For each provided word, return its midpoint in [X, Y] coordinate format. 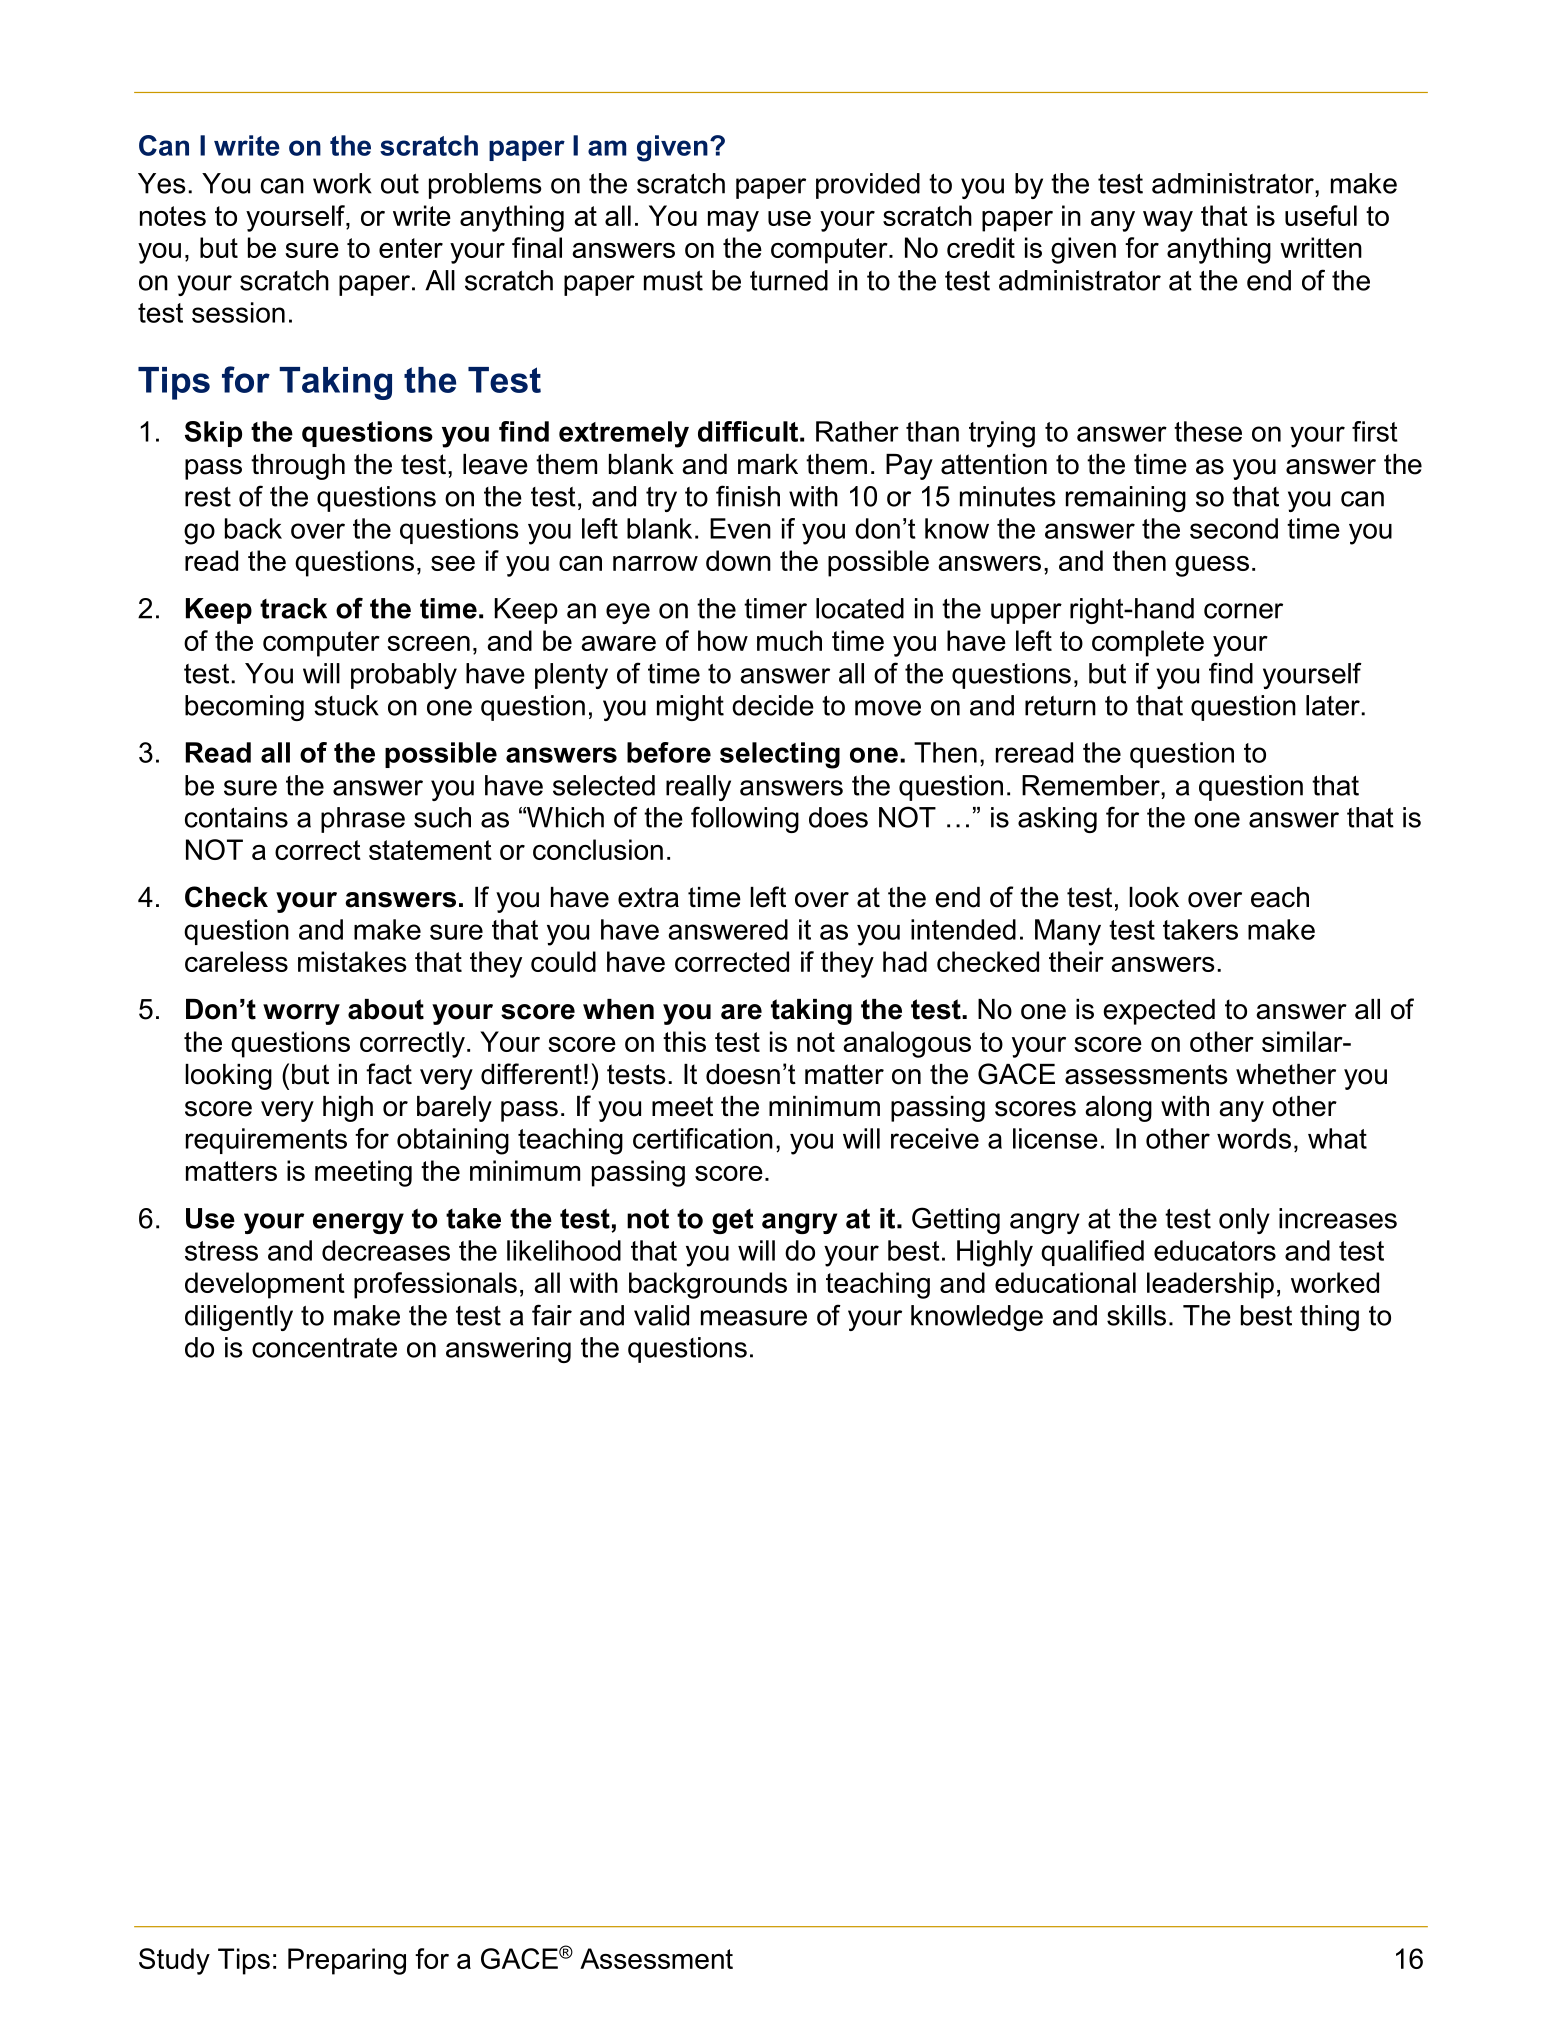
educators [1215, 1250]
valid [661, 1315]
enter [411, 248]
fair [552, 1315]
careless [236, 961]
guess [1212, 566]
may [733, 221]
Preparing [347, 1961]
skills [1136, 1315]
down [738, 560]
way [1168, 221]
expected [1159, 1012]
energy [358, 1223]
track [293, 608]
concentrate [324, 1348]
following [745, 819]
